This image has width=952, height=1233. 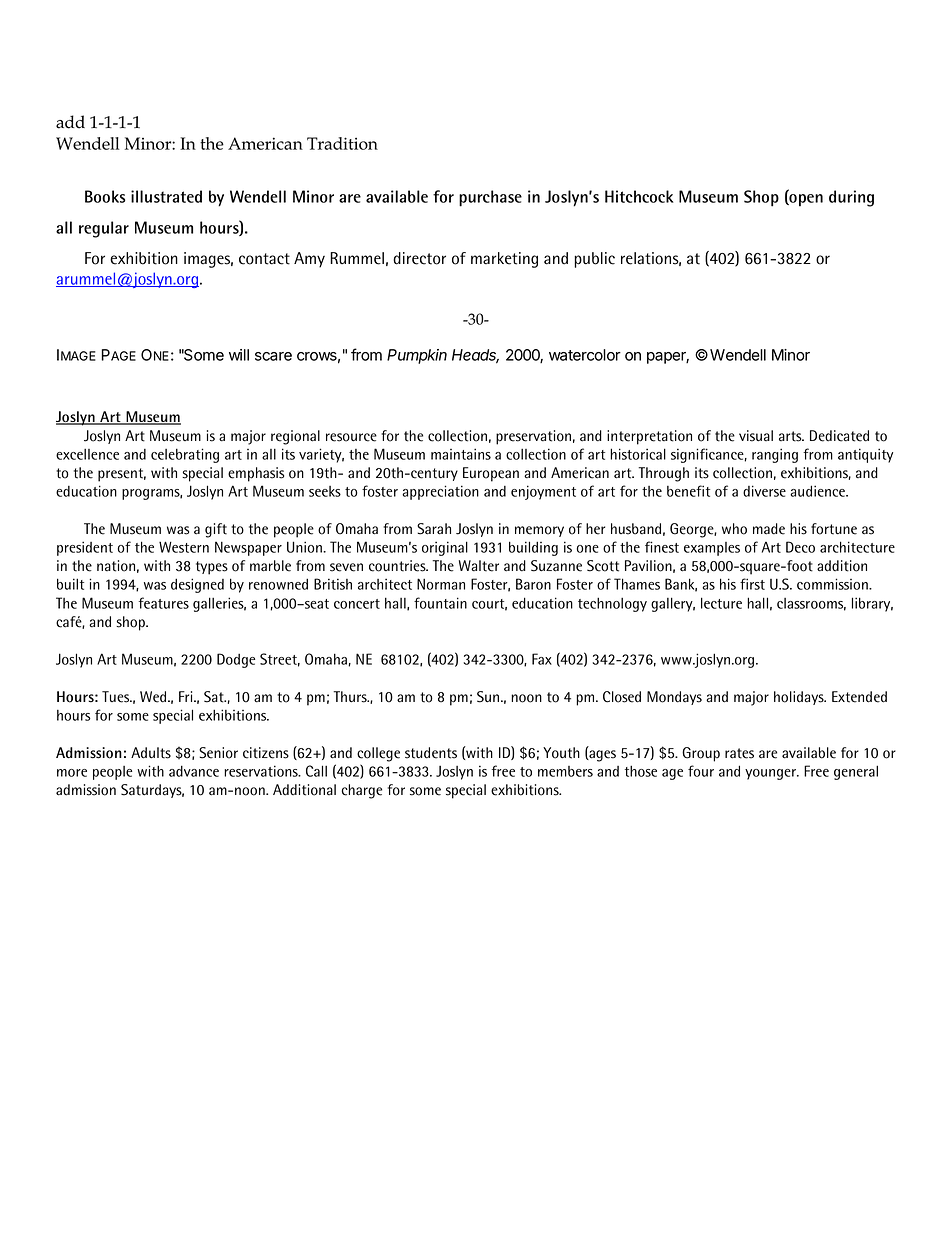 What do you see at coordinates (775, 455) in the image?
I see `ranging` at bounding box center [775, 455].
